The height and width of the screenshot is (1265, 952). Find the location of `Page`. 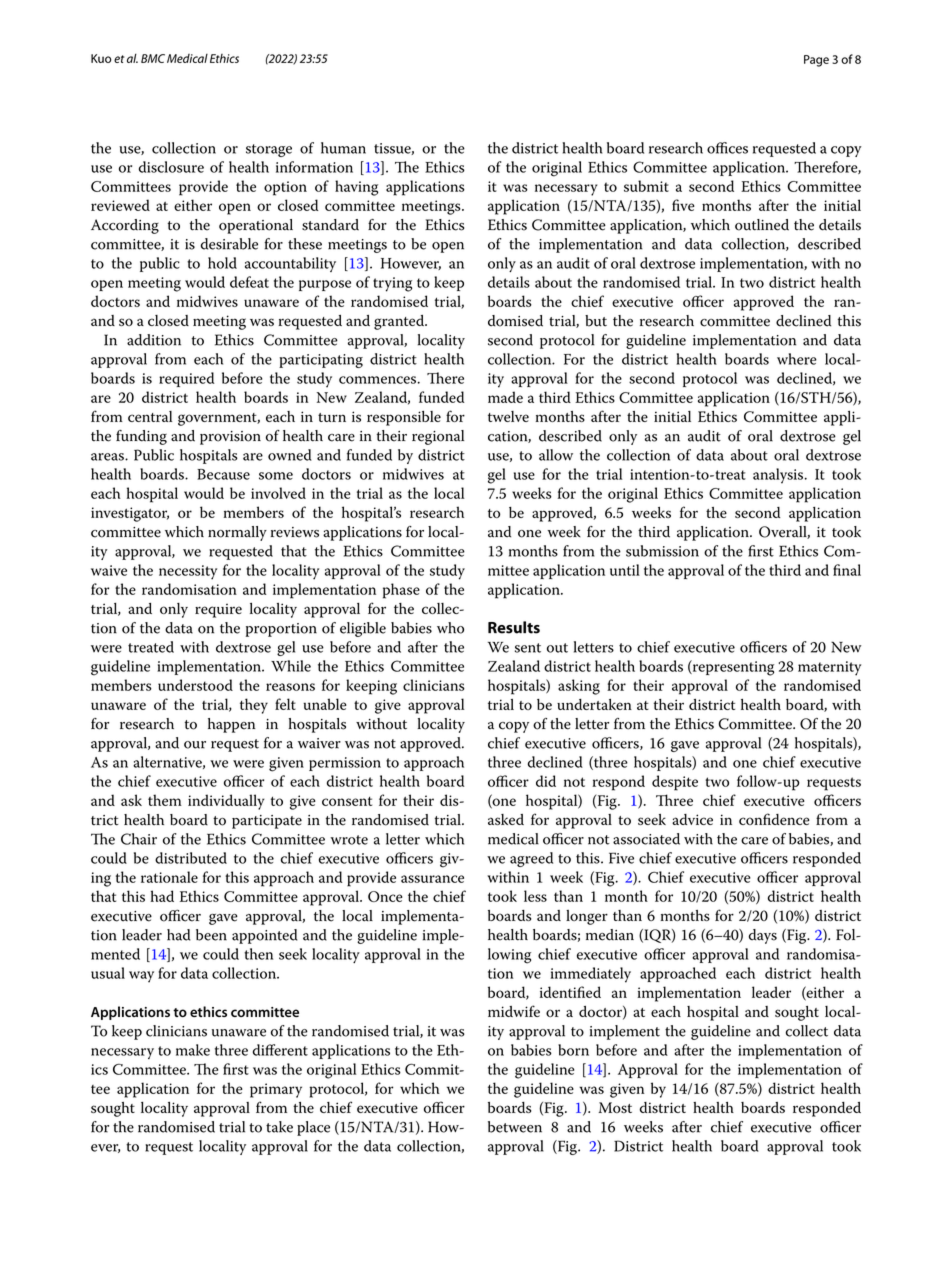

Page is located at coordinates (816, 61).
